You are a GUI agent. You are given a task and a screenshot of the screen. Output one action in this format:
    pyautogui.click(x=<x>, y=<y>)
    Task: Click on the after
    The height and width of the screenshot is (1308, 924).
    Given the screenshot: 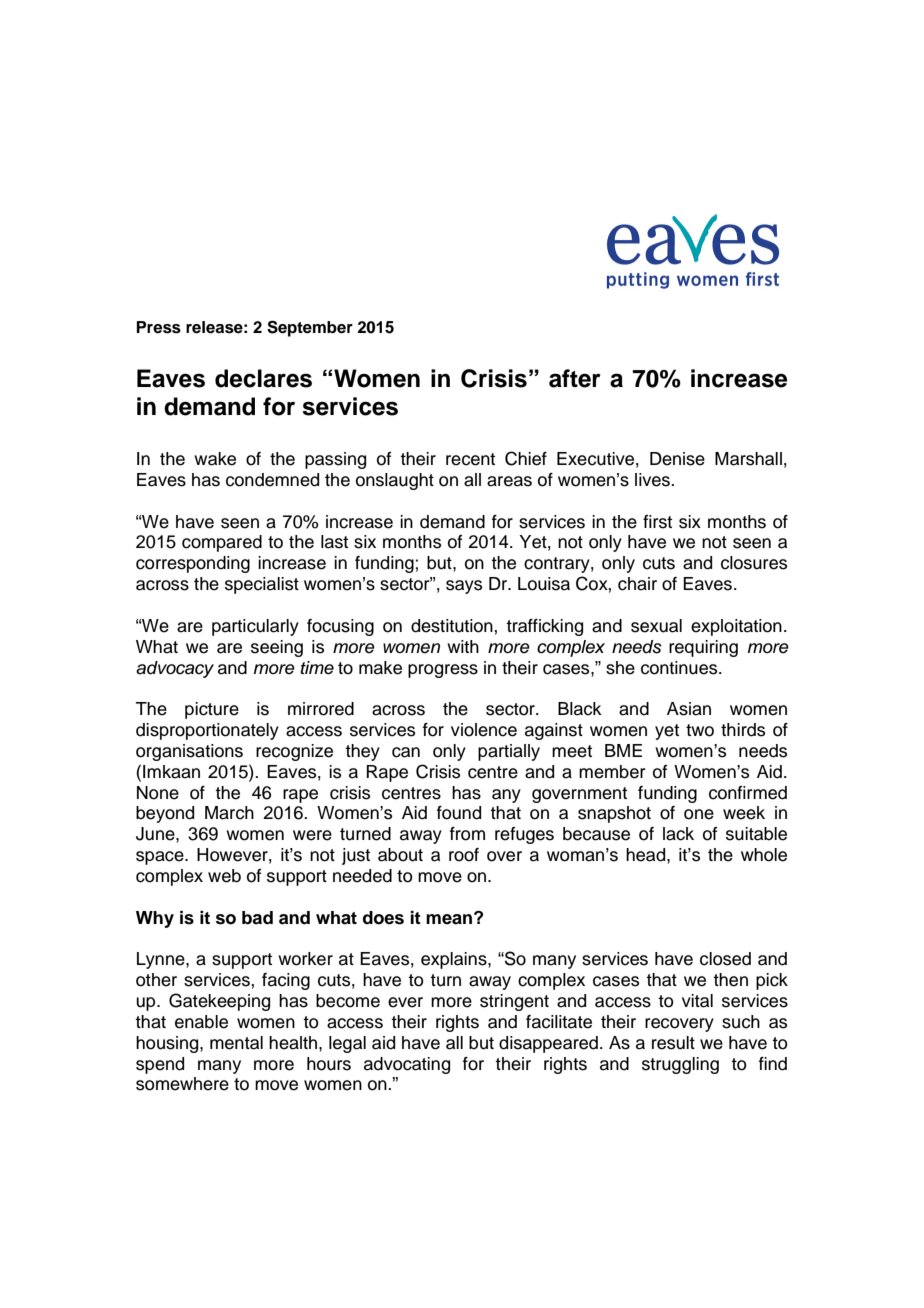 What is the action you would take?
    pyautogui.click(x=575, y=378)
